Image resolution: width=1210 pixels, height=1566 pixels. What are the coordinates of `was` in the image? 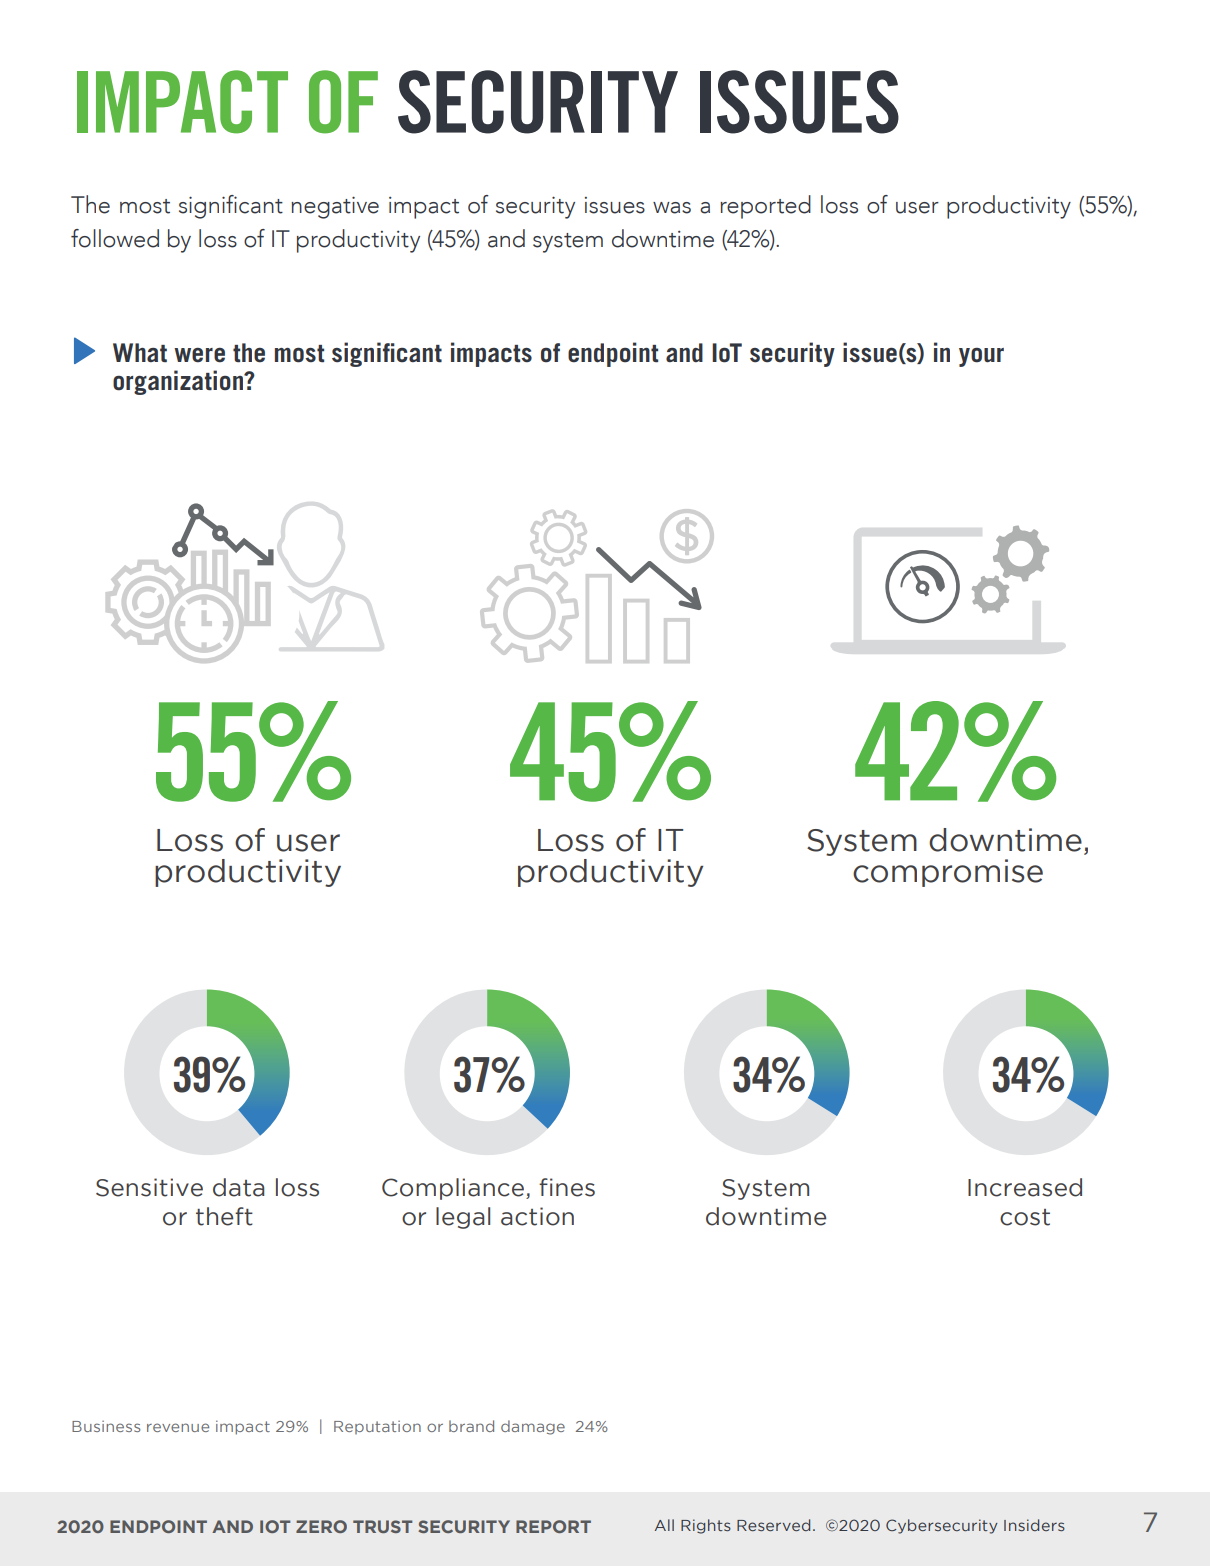 It's located at (672, 208).
